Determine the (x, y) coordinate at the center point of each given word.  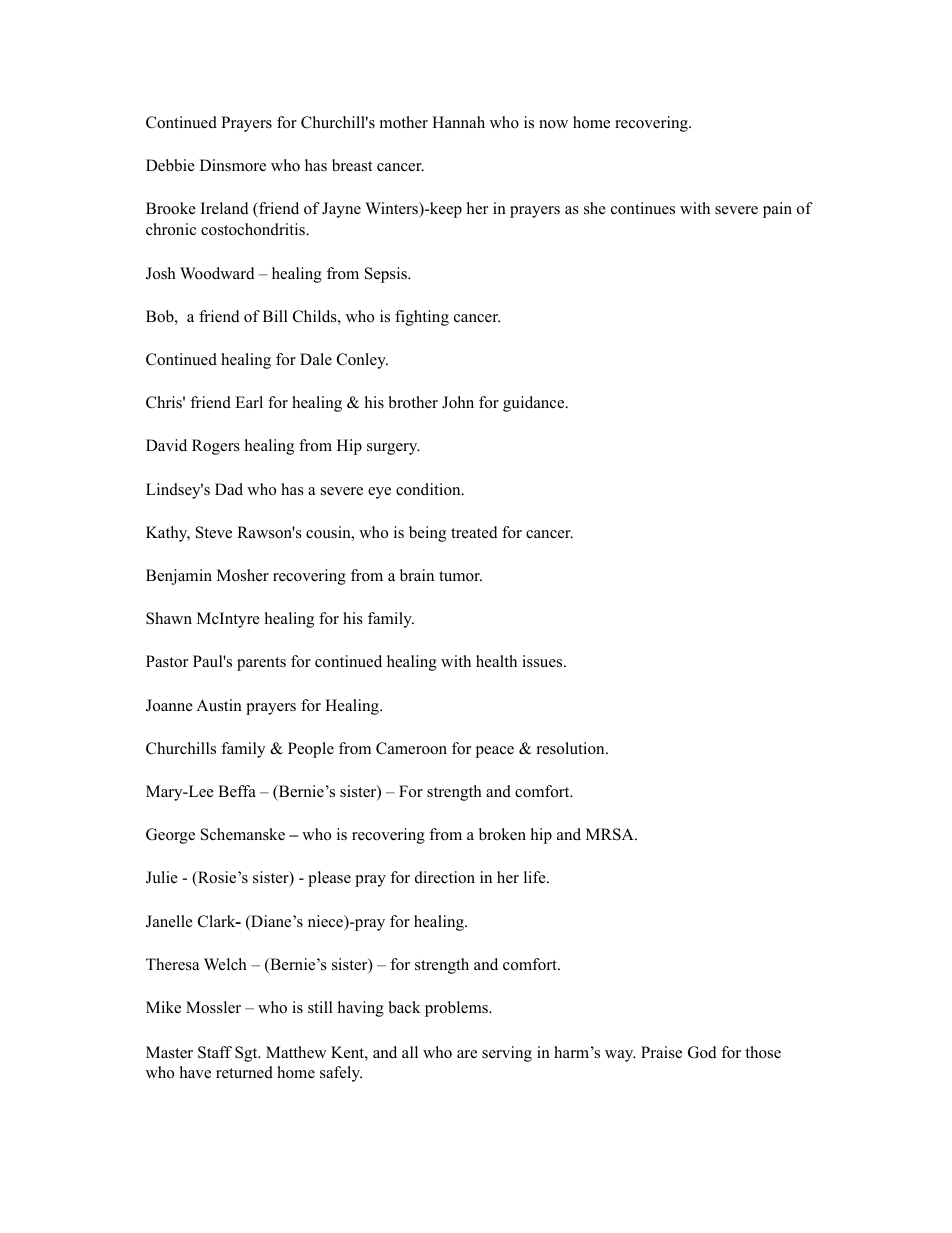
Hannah (458, 122)
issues (543, 661)
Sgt (247, 1054)
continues (643, 208)
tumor (460, 576)
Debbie (170, 165)
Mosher (243, 575)
